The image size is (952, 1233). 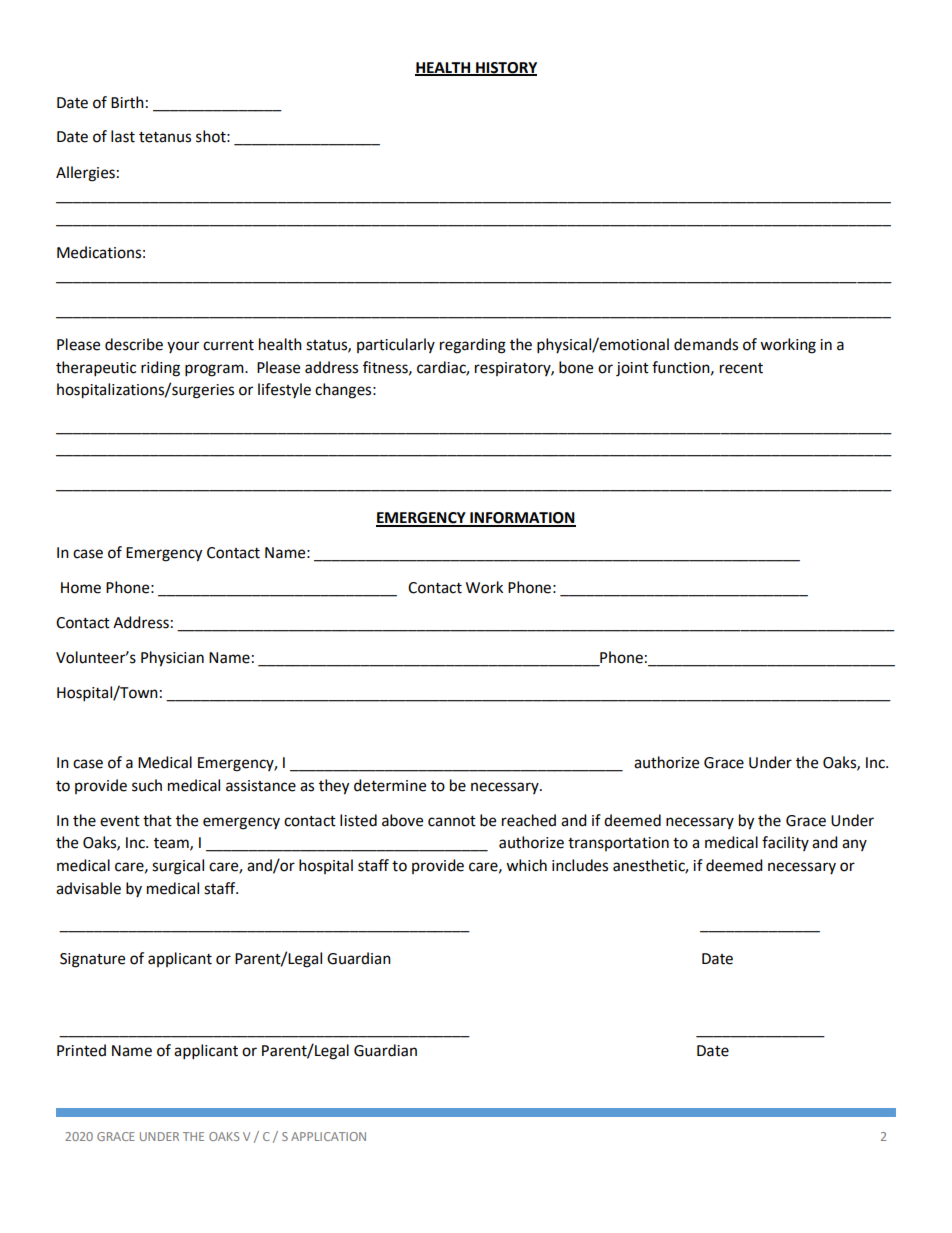 What do you see at coordinates (473, 346) in the screenshot?
I see `regarding` at bounding box center [473, 346].
